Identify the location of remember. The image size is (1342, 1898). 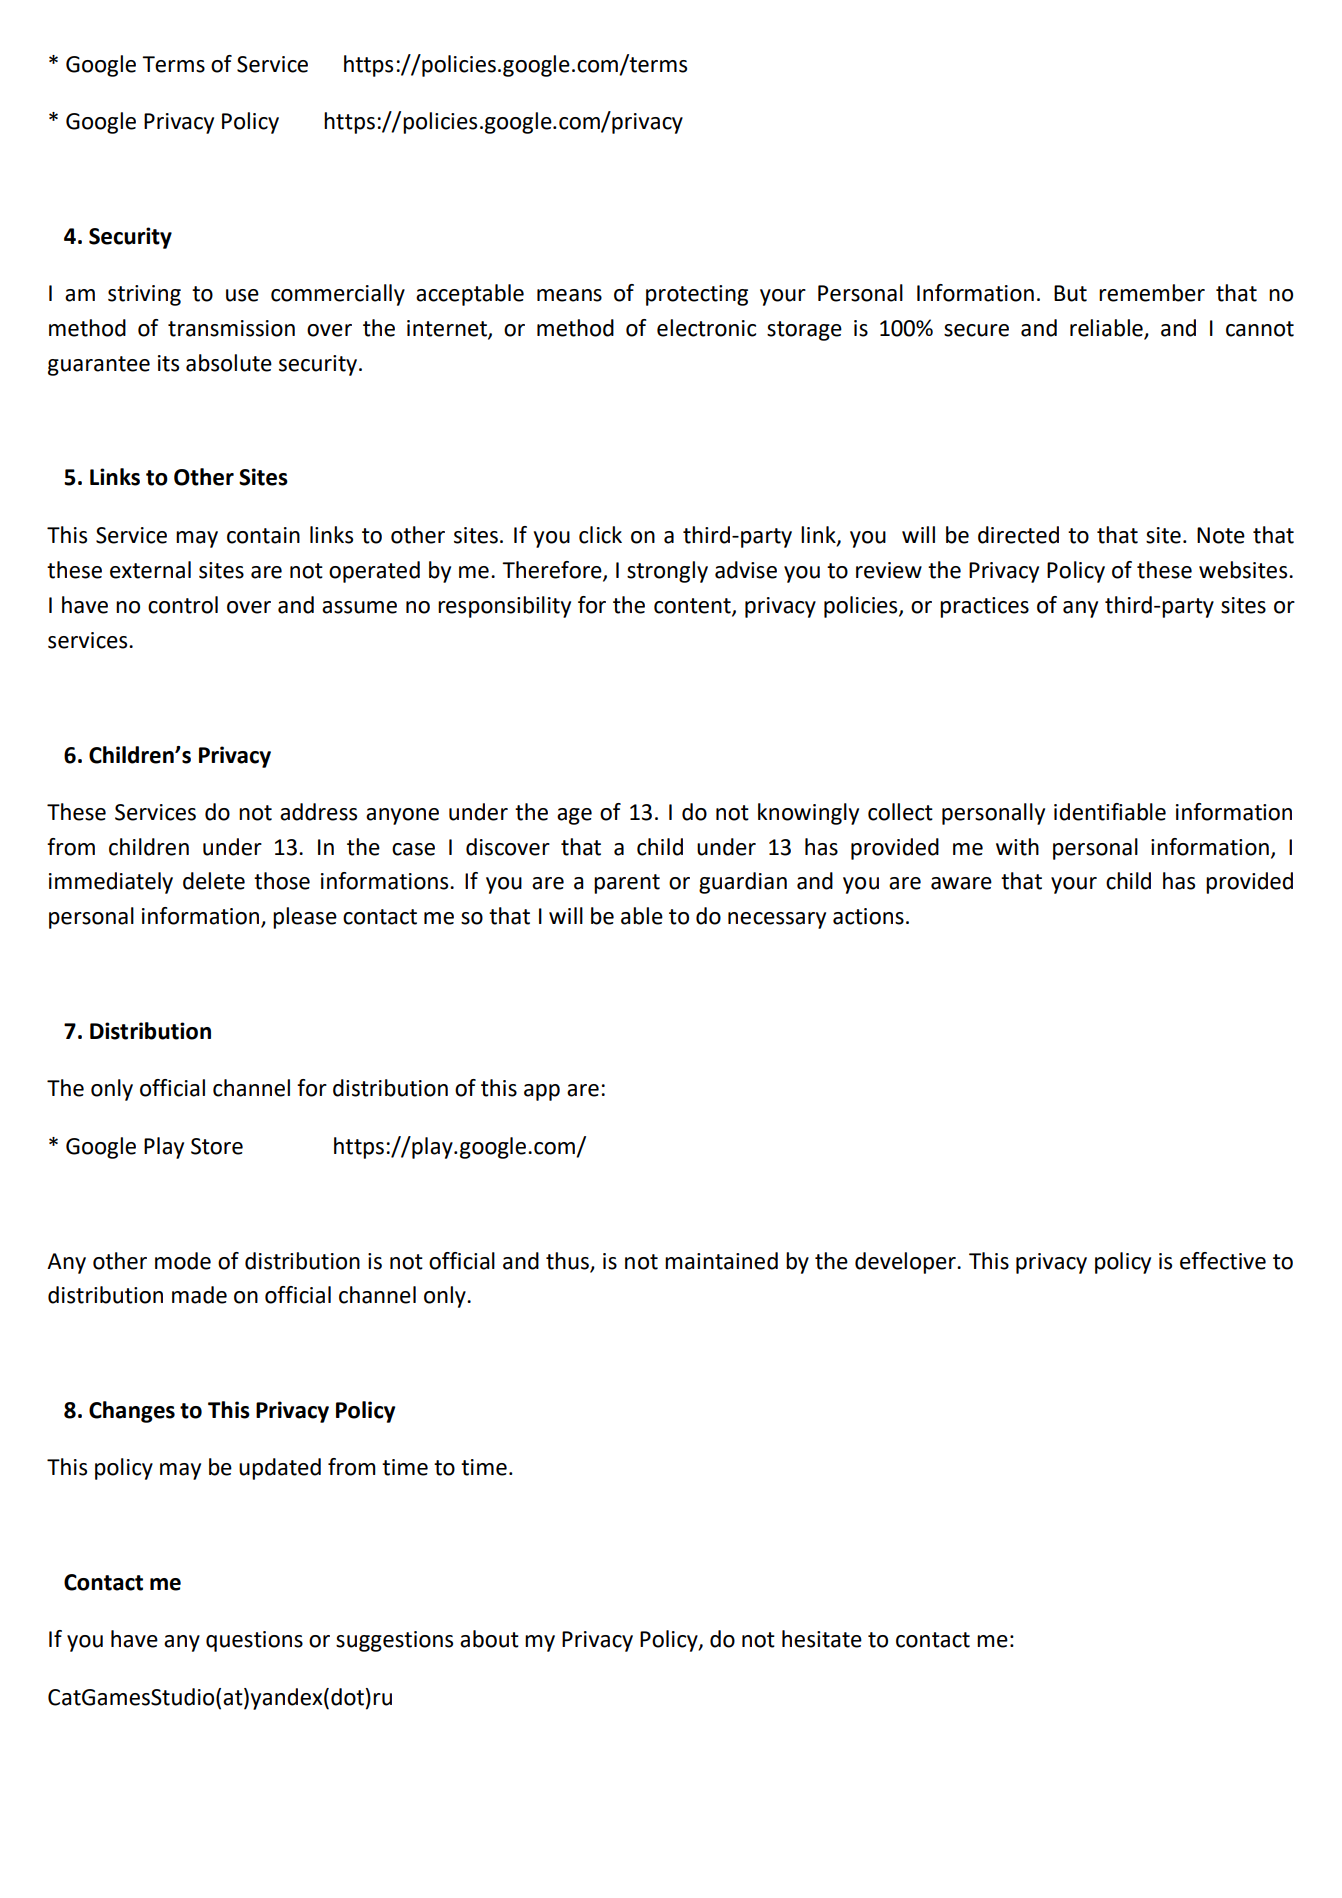
(1152, 293).
